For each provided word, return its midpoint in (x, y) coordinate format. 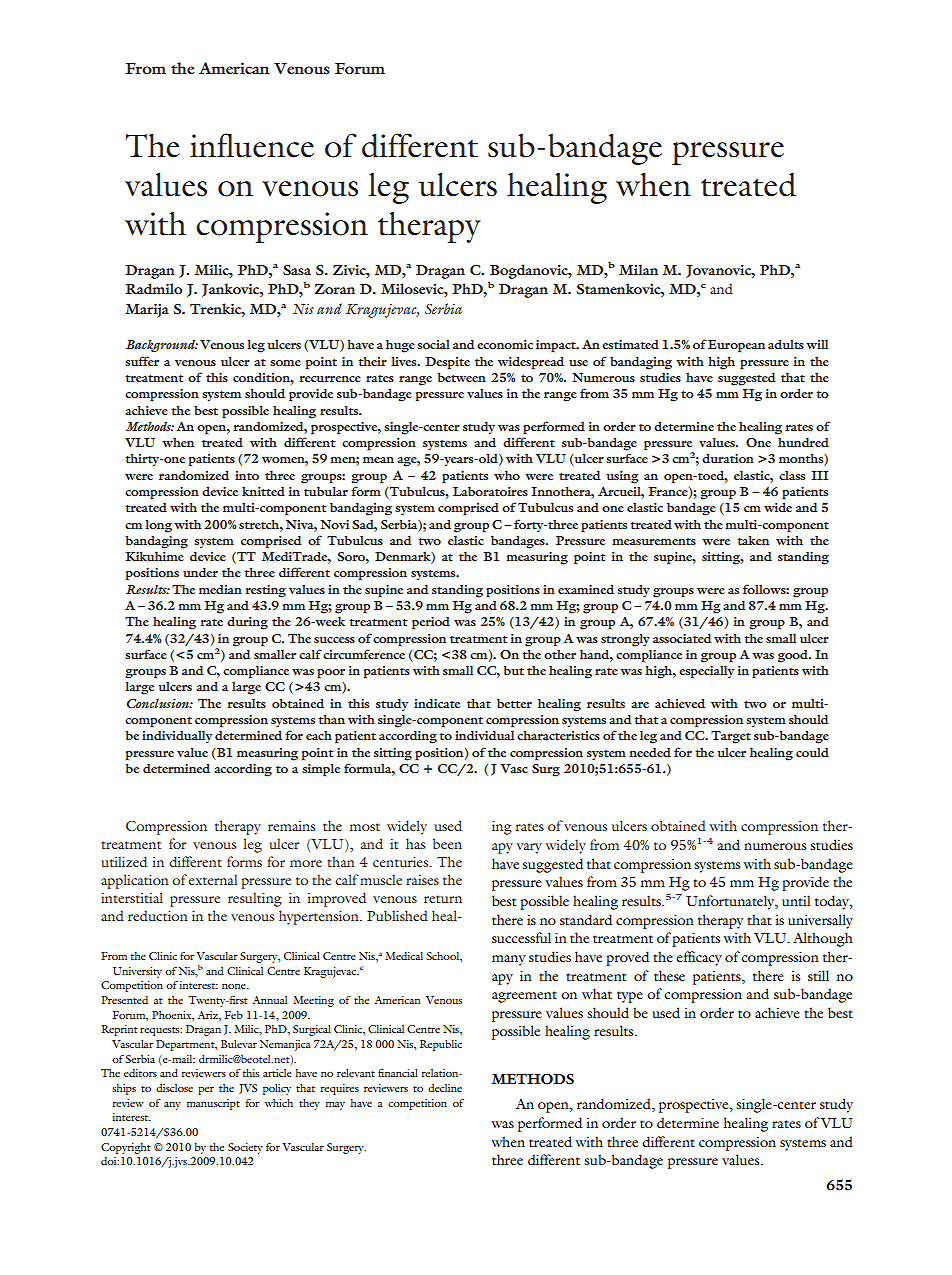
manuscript (213, 1104)
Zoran (334, 289)
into (247, 475)
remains (291, 826)
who (507, 475)
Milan (638, 269)
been (447, 843)
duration (728, 458)
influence (252, 145)
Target (731, 737)
